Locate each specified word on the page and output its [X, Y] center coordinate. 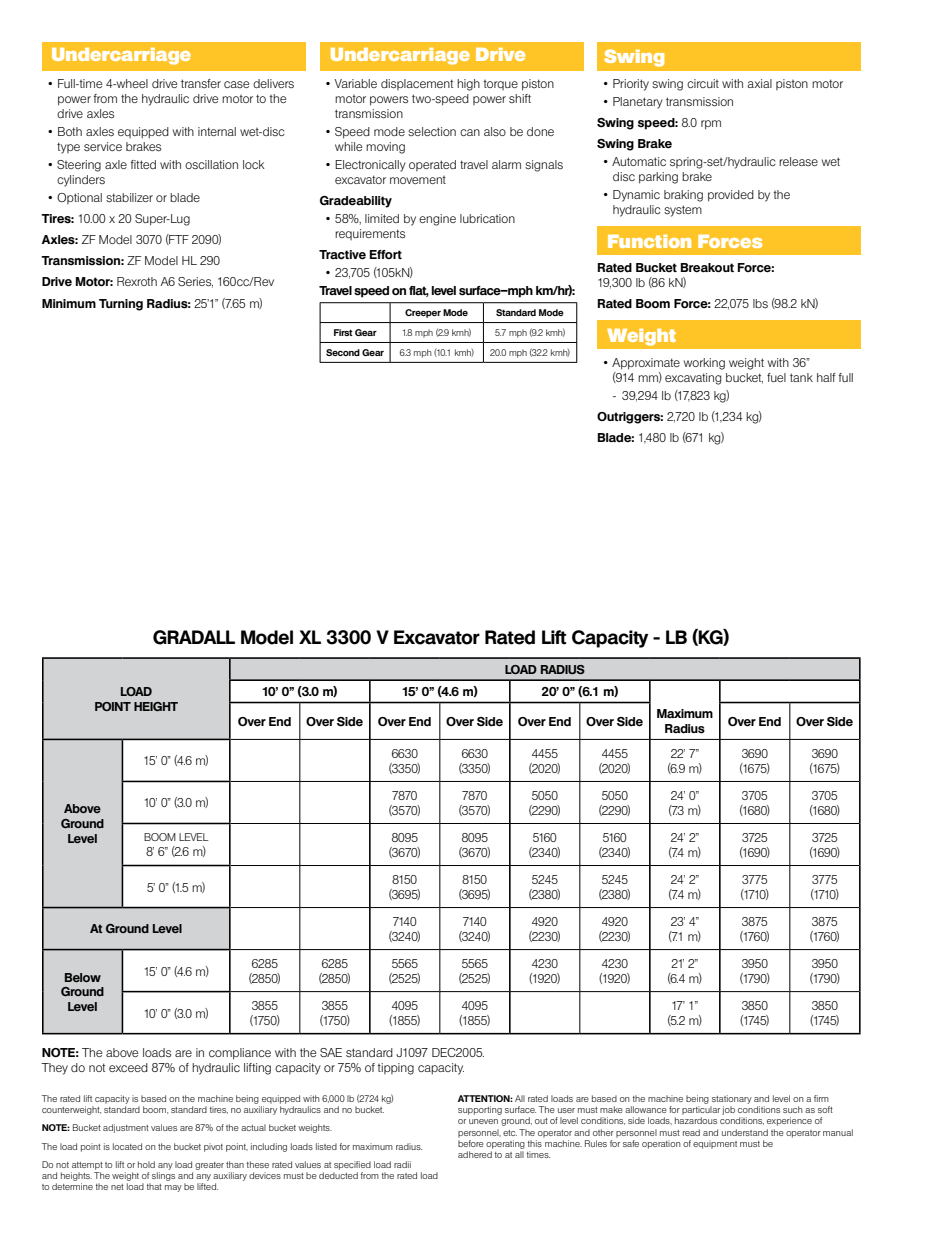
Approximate [646, 364]
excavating [693, 379]
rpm [711, 125]
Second [343, 352]
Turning [121, 305]
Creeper [423, 313]
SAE [331, 1052]
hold [146, 1164]
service [103, 146]
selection [432, 131]
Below [83, 977]
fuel [776, 377]
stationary [732, 1099]
